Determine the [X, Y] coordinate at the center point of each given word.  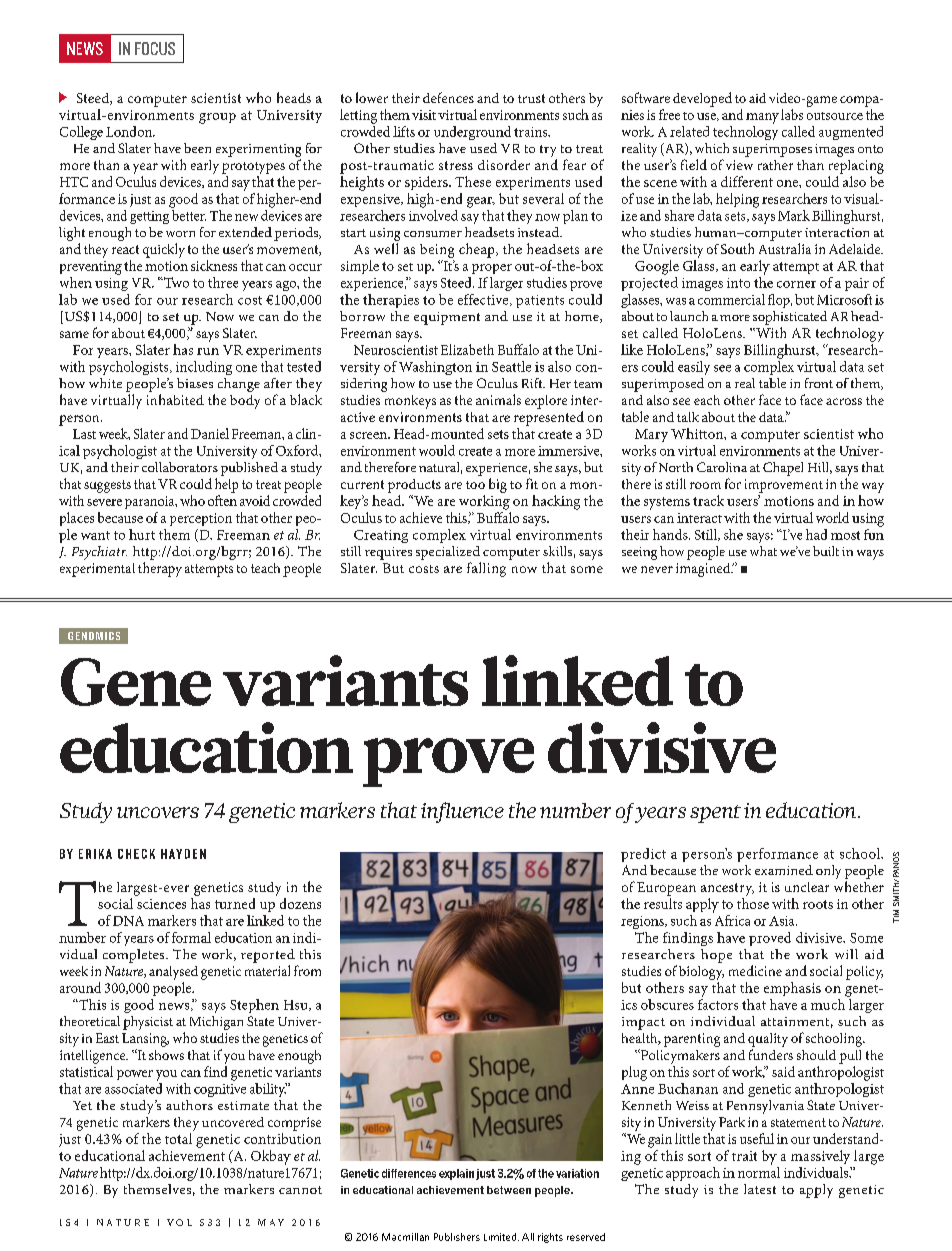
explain [456, 1174]
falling [486, 569]
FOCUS [155, 48]
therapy [160, 569]
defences [448, 97]
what [763, 551]
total [178, 1138]
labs [792, 114]
